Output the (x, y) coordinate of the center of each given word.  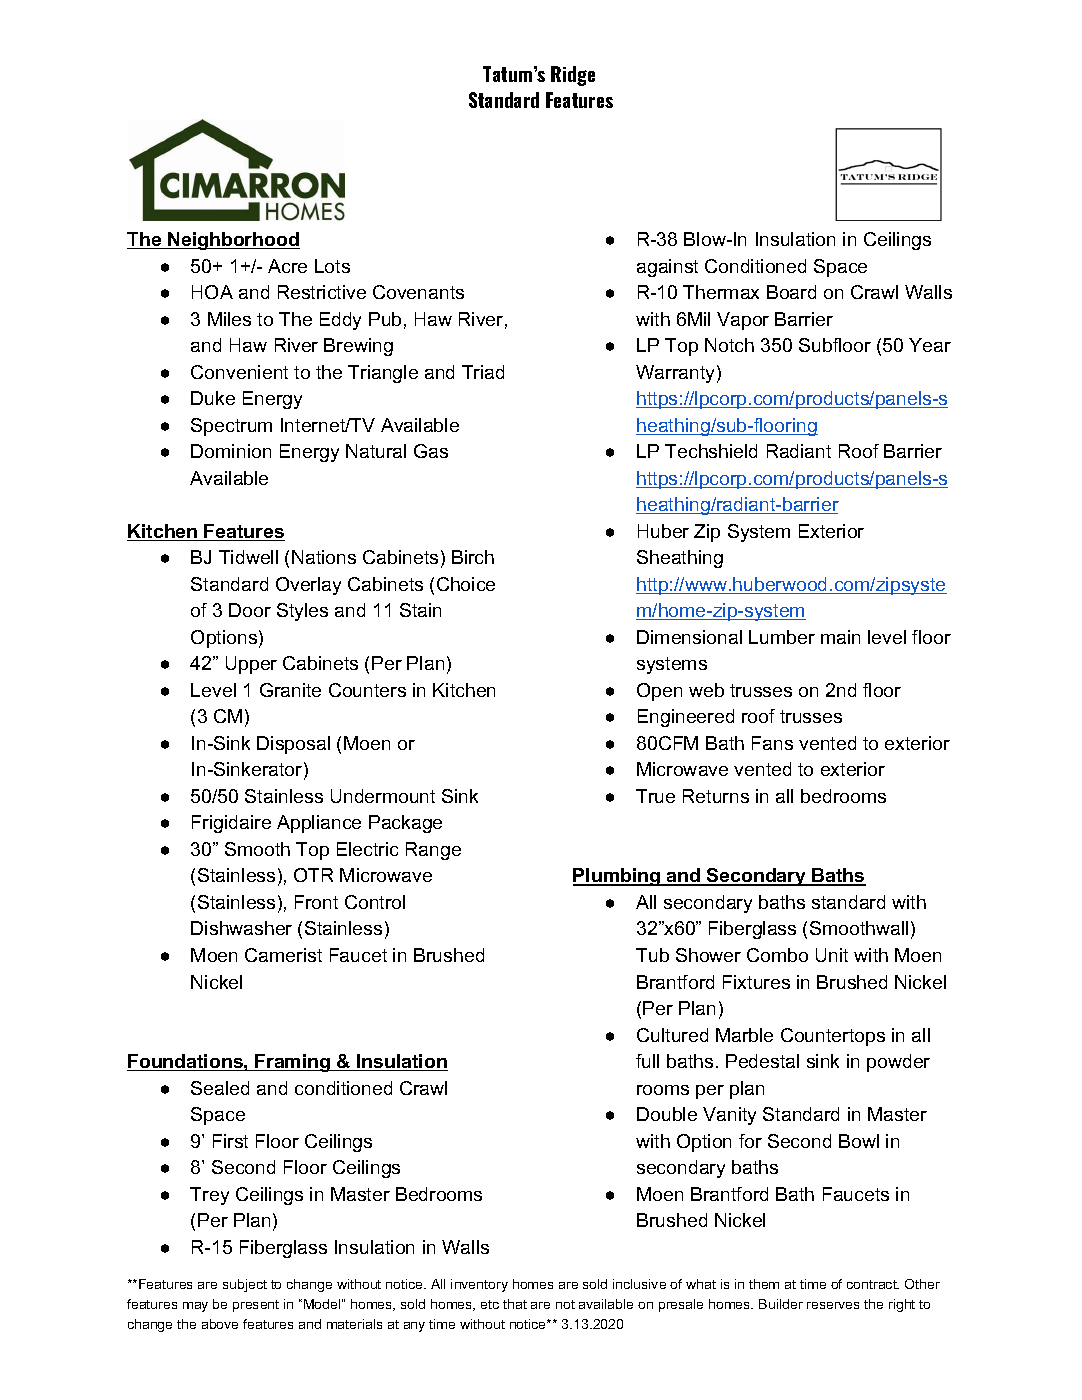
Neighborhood (233, 241)
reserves (833, 1305)
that (515, 1304)
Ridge (573, 76)
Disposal (293, 745)
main (840, 637)
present (256, 1306)
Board (791, 292)
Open (659, 692)
